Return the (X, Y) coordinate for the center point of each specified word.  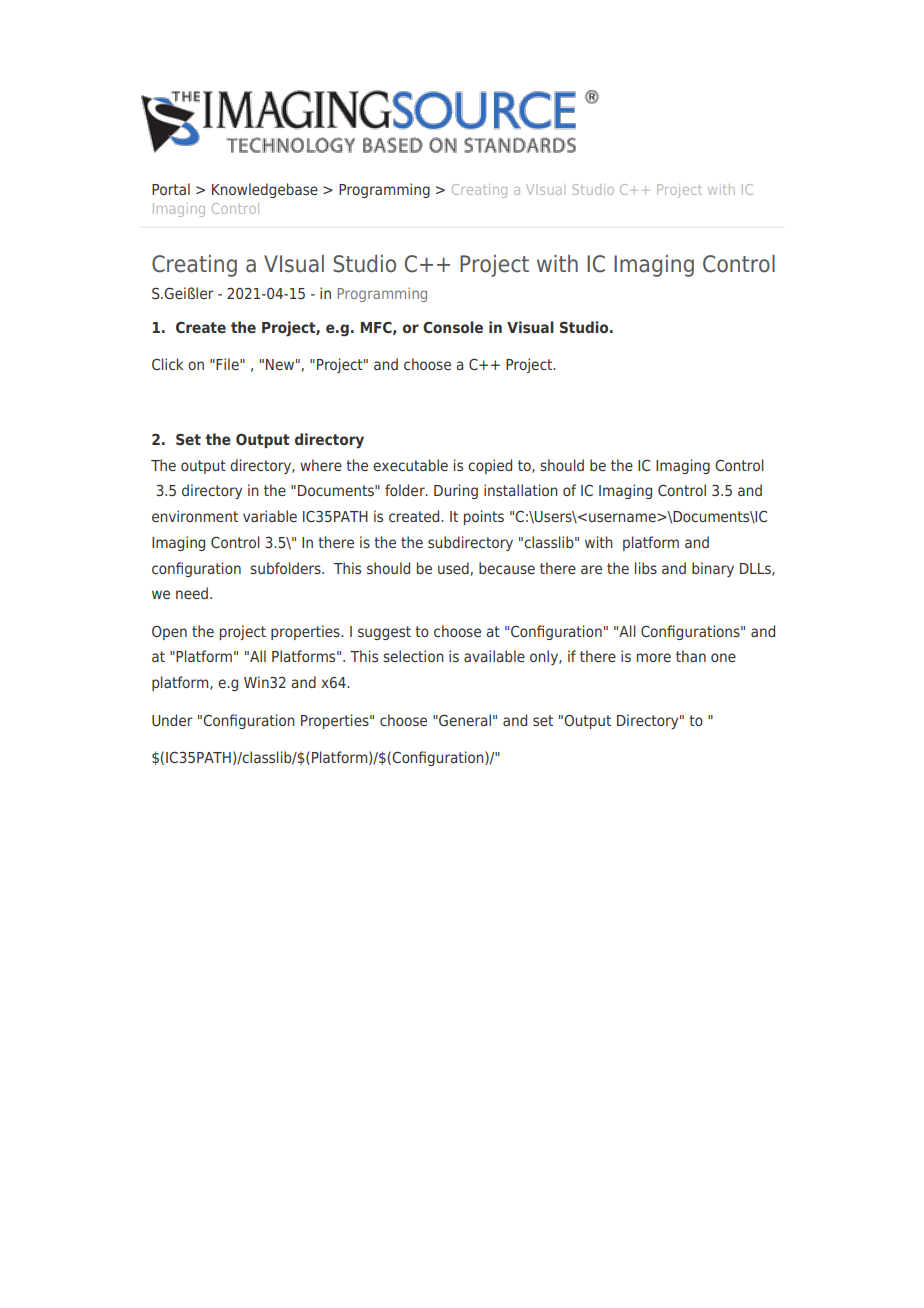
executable (410, 465)
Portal (171, 189)
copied (490, 466)
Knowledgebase (265, 190)
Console (453, 327)
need (192, 593)
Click (167, 364)
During (456, 491)
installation (521, 490)
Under (172, 720)
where (321, 465)
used (453, 568)
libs (646, 568)
